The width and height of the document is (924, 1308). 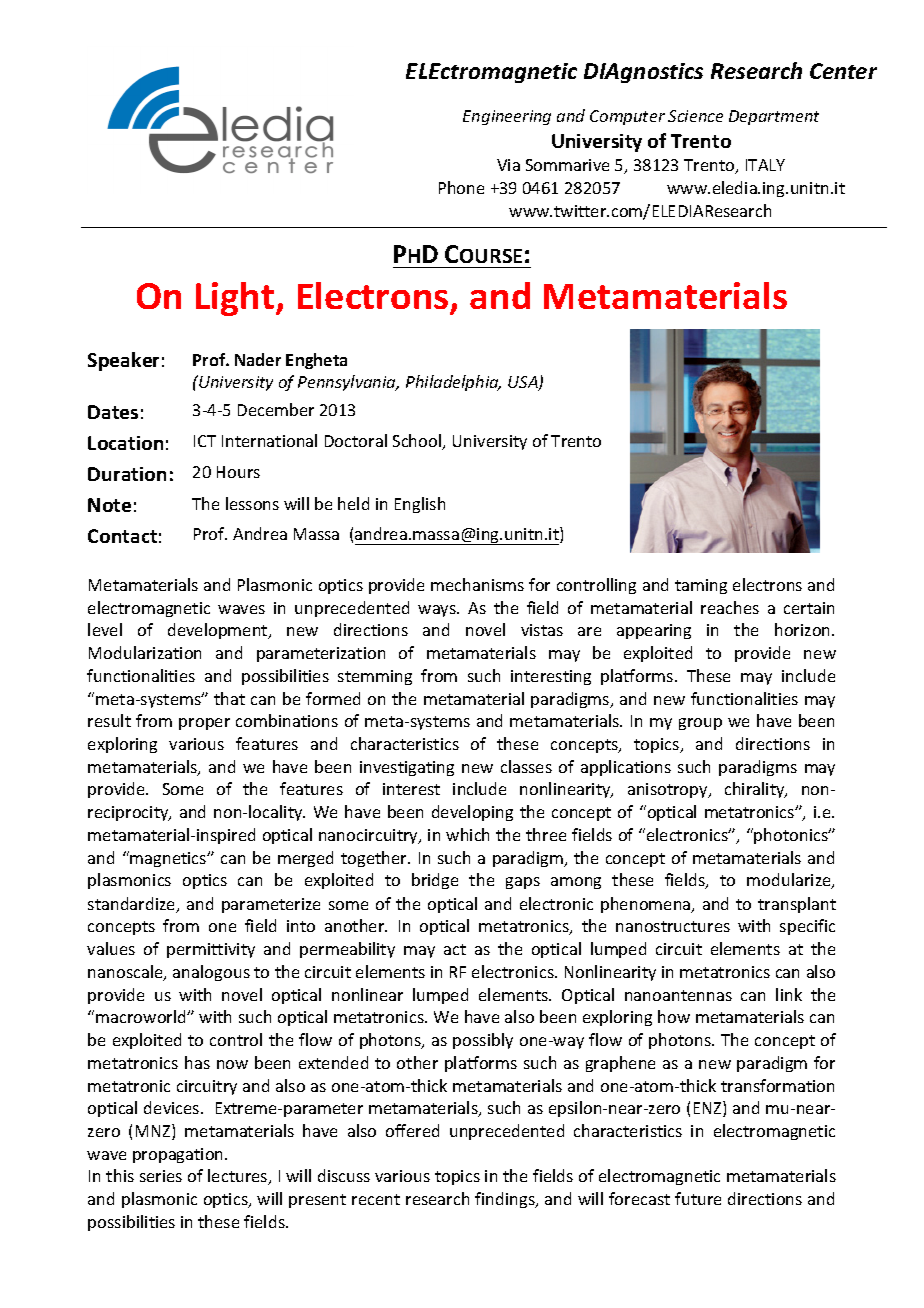 What do you see at coordinates (145, 652) in the document?
I see `Modularization` at bounding box center [145, 652].
